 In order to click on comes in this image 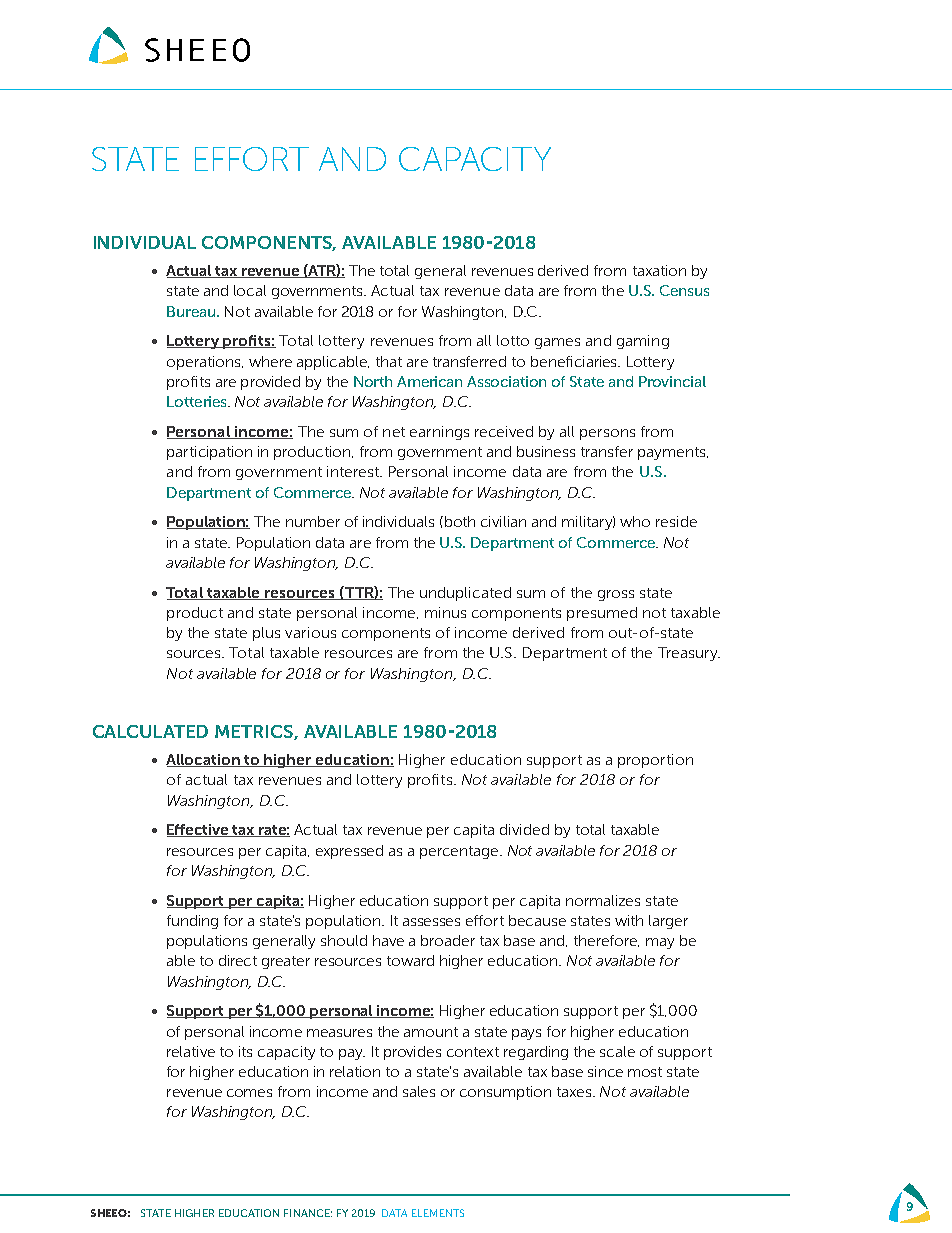, I will do `click(249, 1093)`.
